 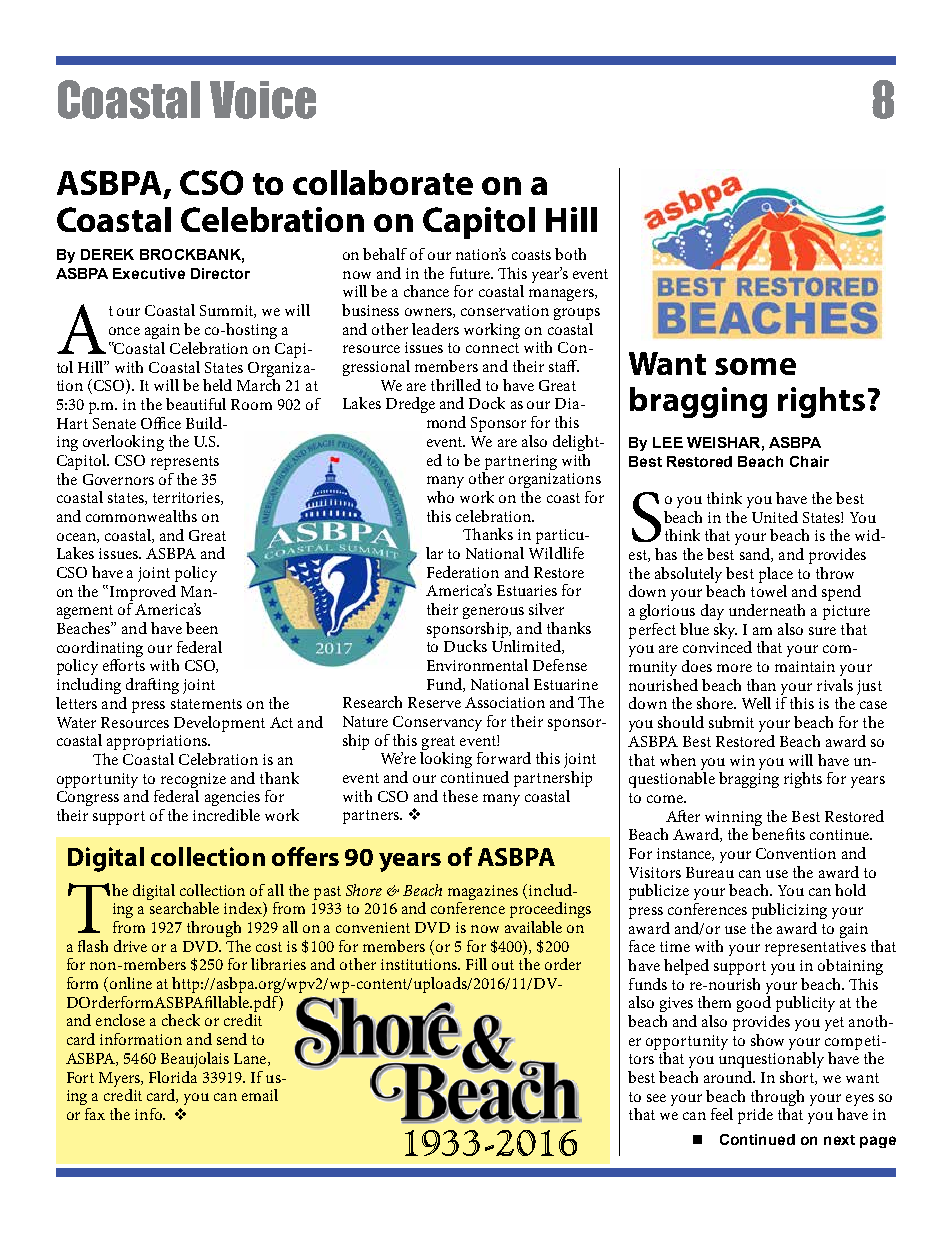 What do you see at coordinates (570, 254) in the page?
I see `both` at bounding box center [570, 254].
